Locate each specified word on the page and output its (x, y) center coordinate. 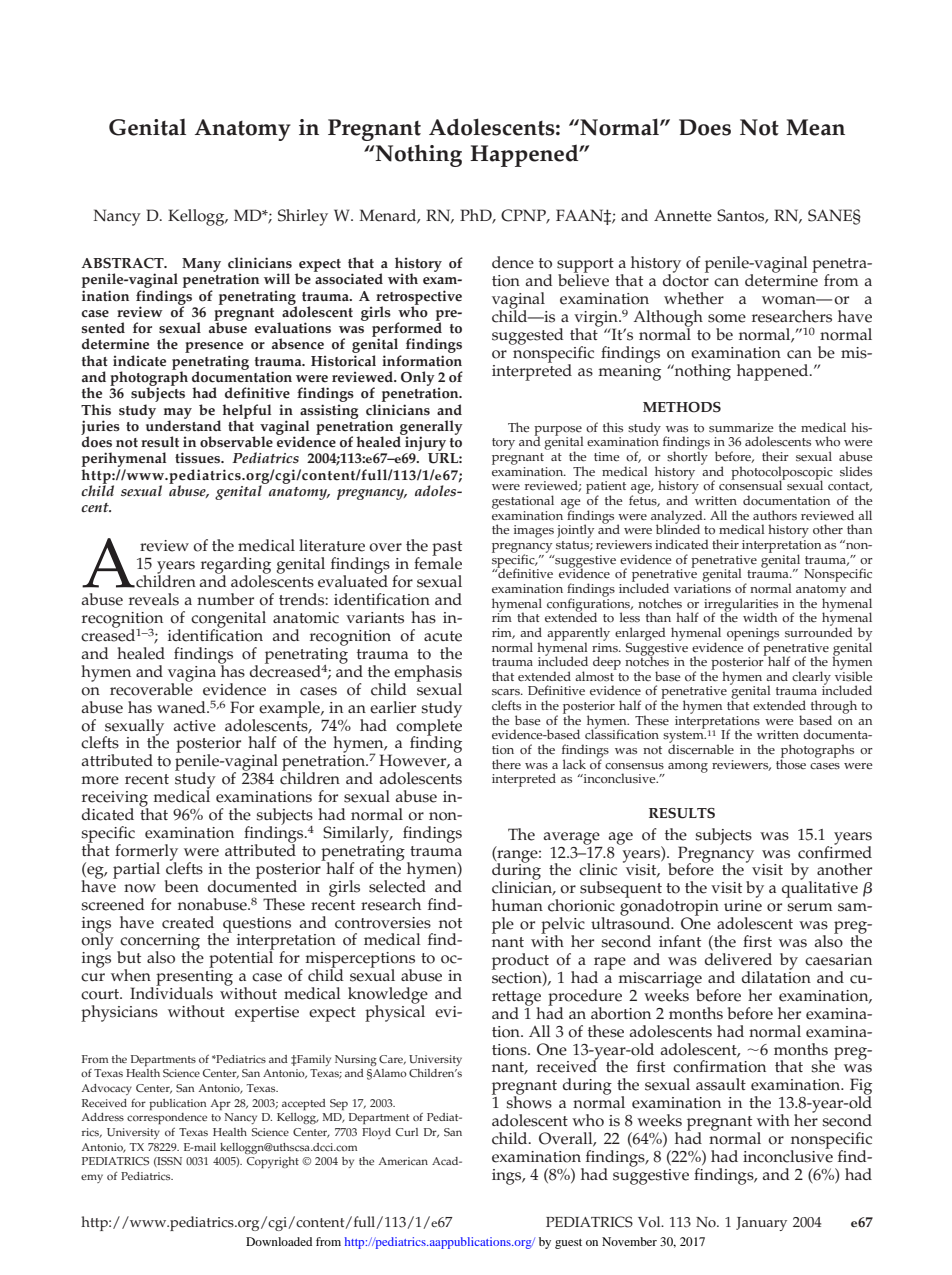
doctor (686, 279)
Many (201, 265)
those (791, 763)
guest (568, 1244)
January (761, 1224)
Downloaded (279, 1241)
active (195, 726)
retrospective (419, 298)
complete (429, 727)
